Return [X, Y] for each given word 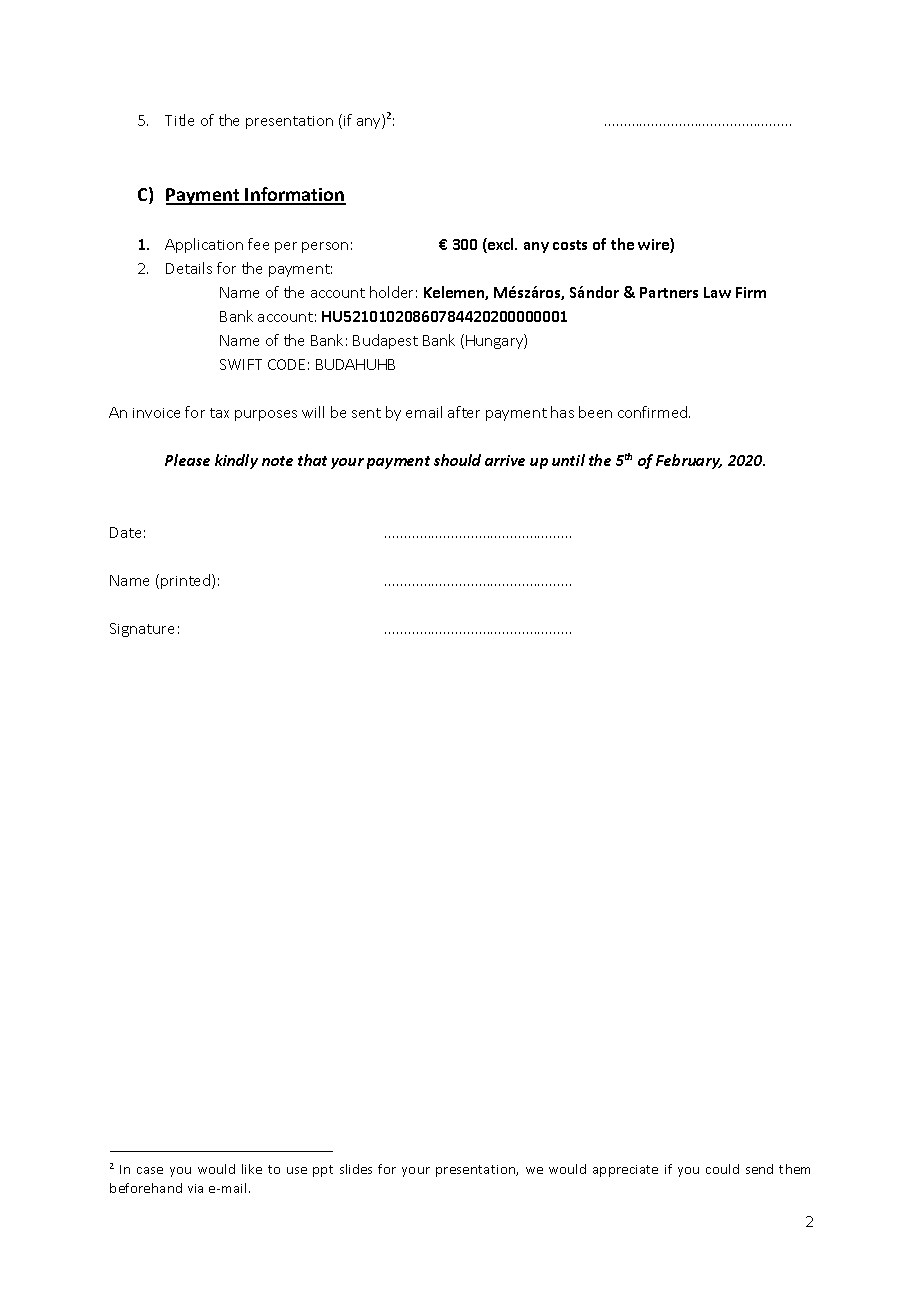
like [252, 1169]
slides [356, 1169]
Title [179, 120]
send [759, 1169]
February [689, 461]
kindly [236, 461]
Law [717, 292]
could [722, 1169]
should [457, 460]
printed [187, 581]
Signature [142, 630]
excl [501, 245]
